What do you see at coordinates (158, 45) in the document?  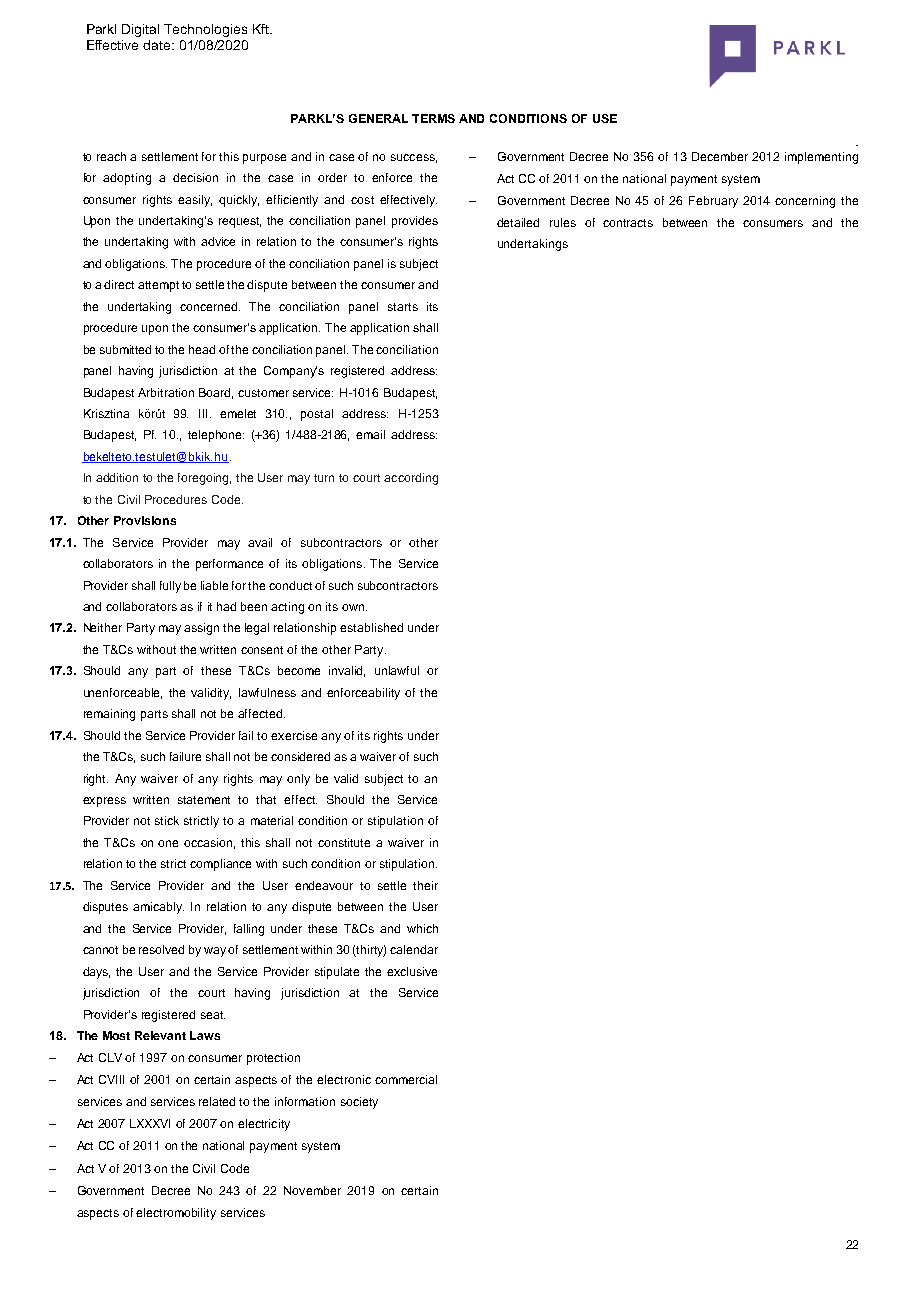 I see `date` at bounding box center [158, 45].
